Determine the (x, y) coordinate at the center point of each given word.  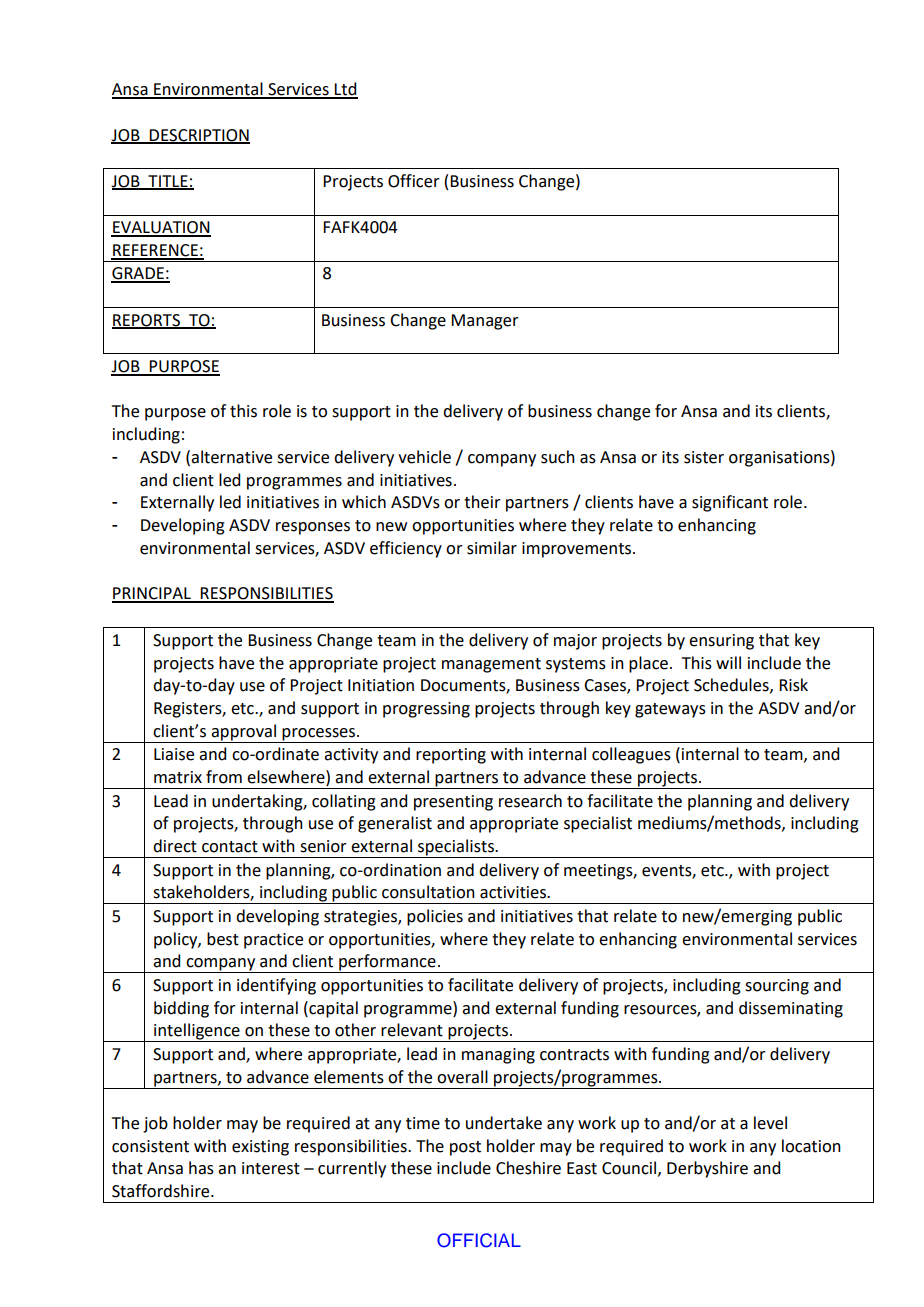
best (223, 939)
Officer (414, 181)
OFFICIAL (479, 1240)
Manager (485, 322)
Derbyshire (707, 1169)
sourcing (777, 987)
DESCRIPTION (199, 136)
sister (704, 457)
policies (435, 917)
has (201, 1168)
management (491, 665)
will (728, 662)
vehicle (424, 457)
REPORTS (147, 321)
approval (243, 732)
